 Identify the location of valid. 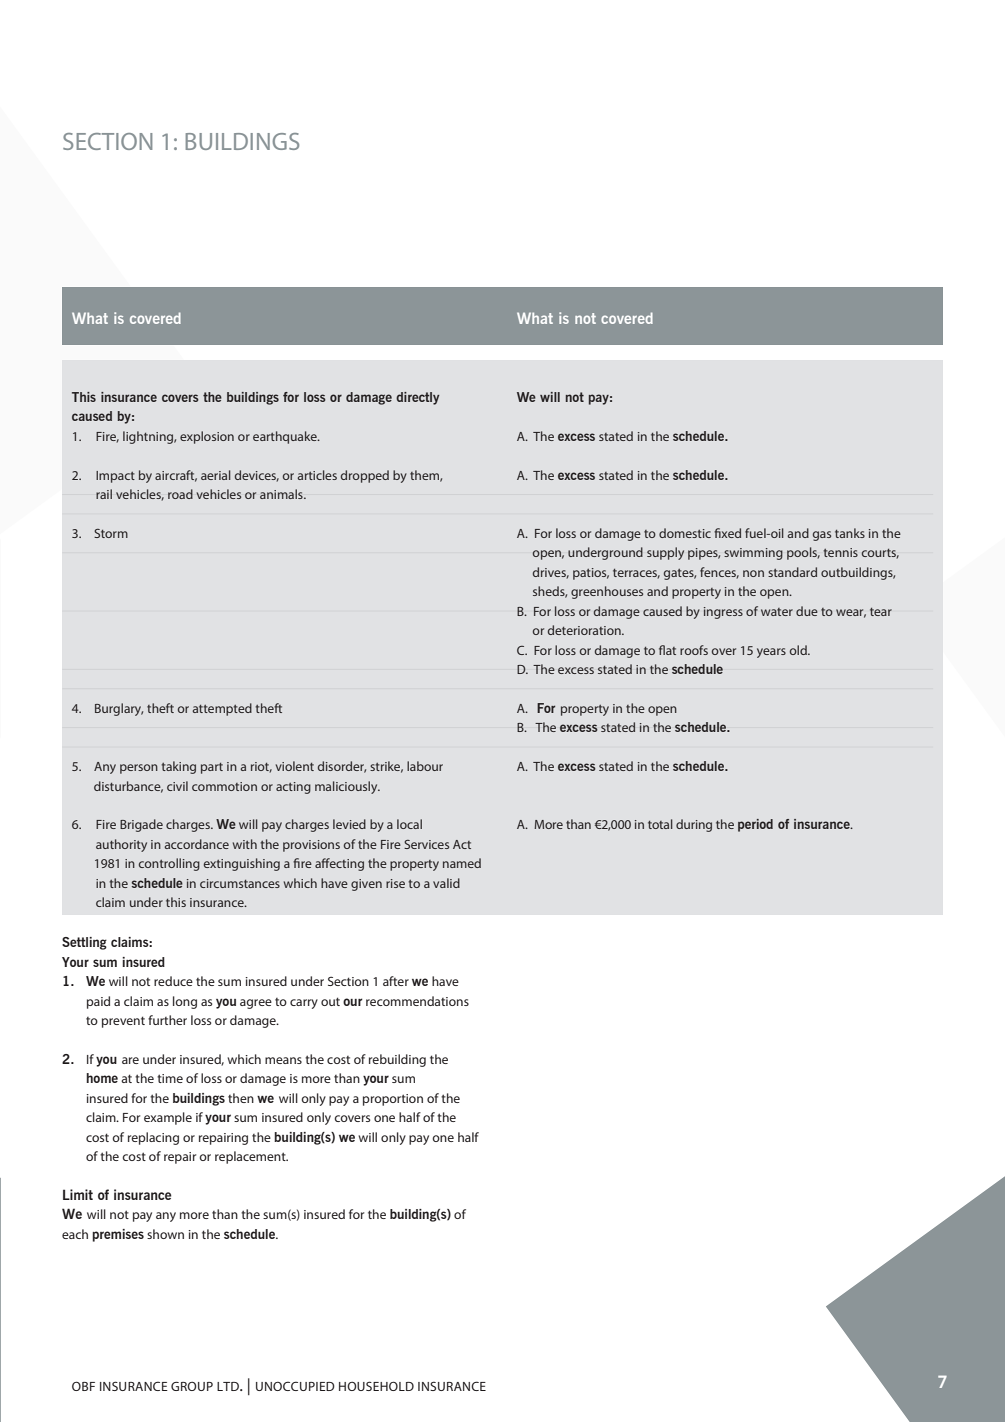
(446, 883).
